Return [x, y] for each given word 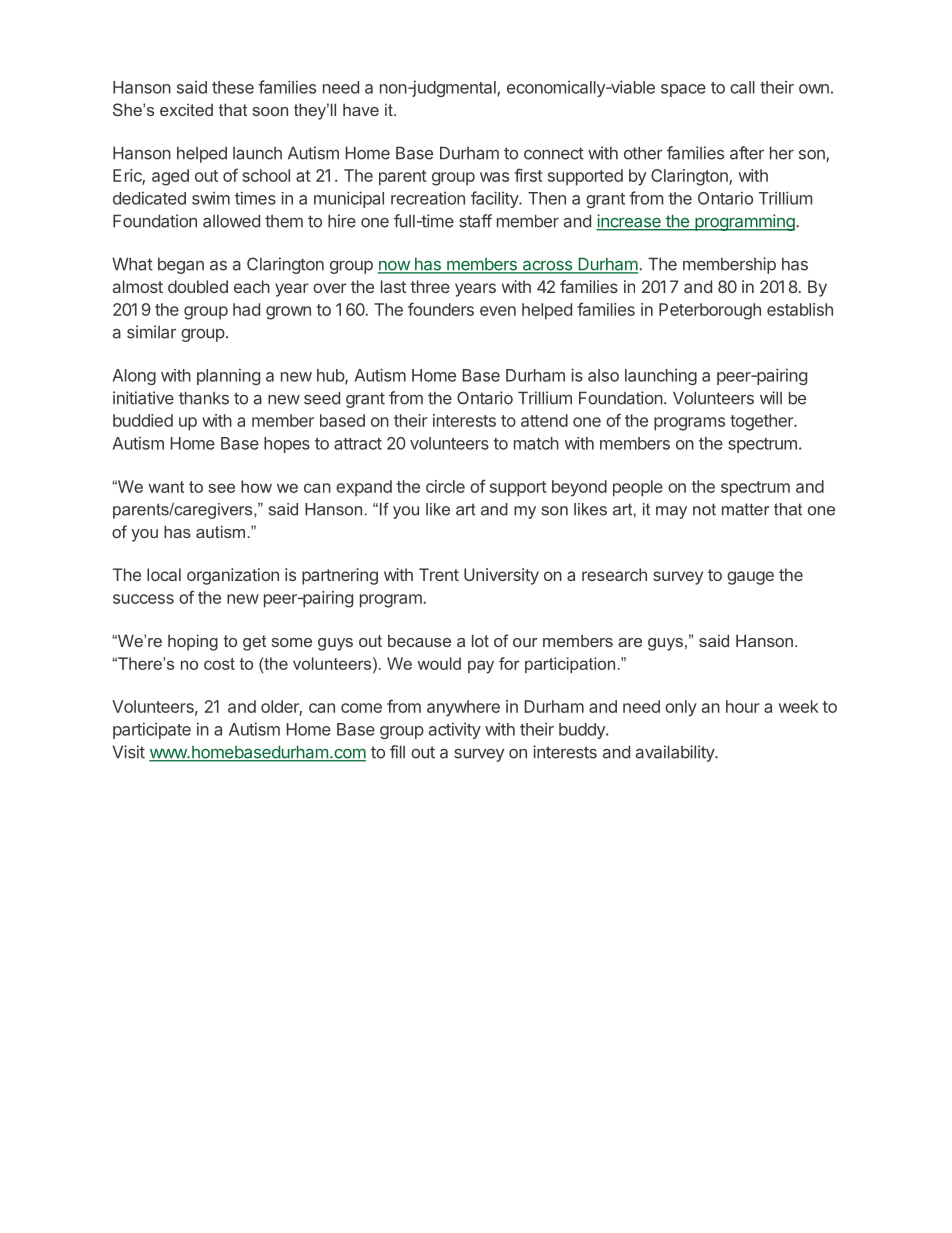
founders [441, 309]
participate [152, 730]
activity [455, 730]
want [166, 487]
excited [186, 109]
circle [445, 486]
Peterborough [710, 311]
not [704, 509]
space [683, 90]
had [246, 309]
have [361, 109]
